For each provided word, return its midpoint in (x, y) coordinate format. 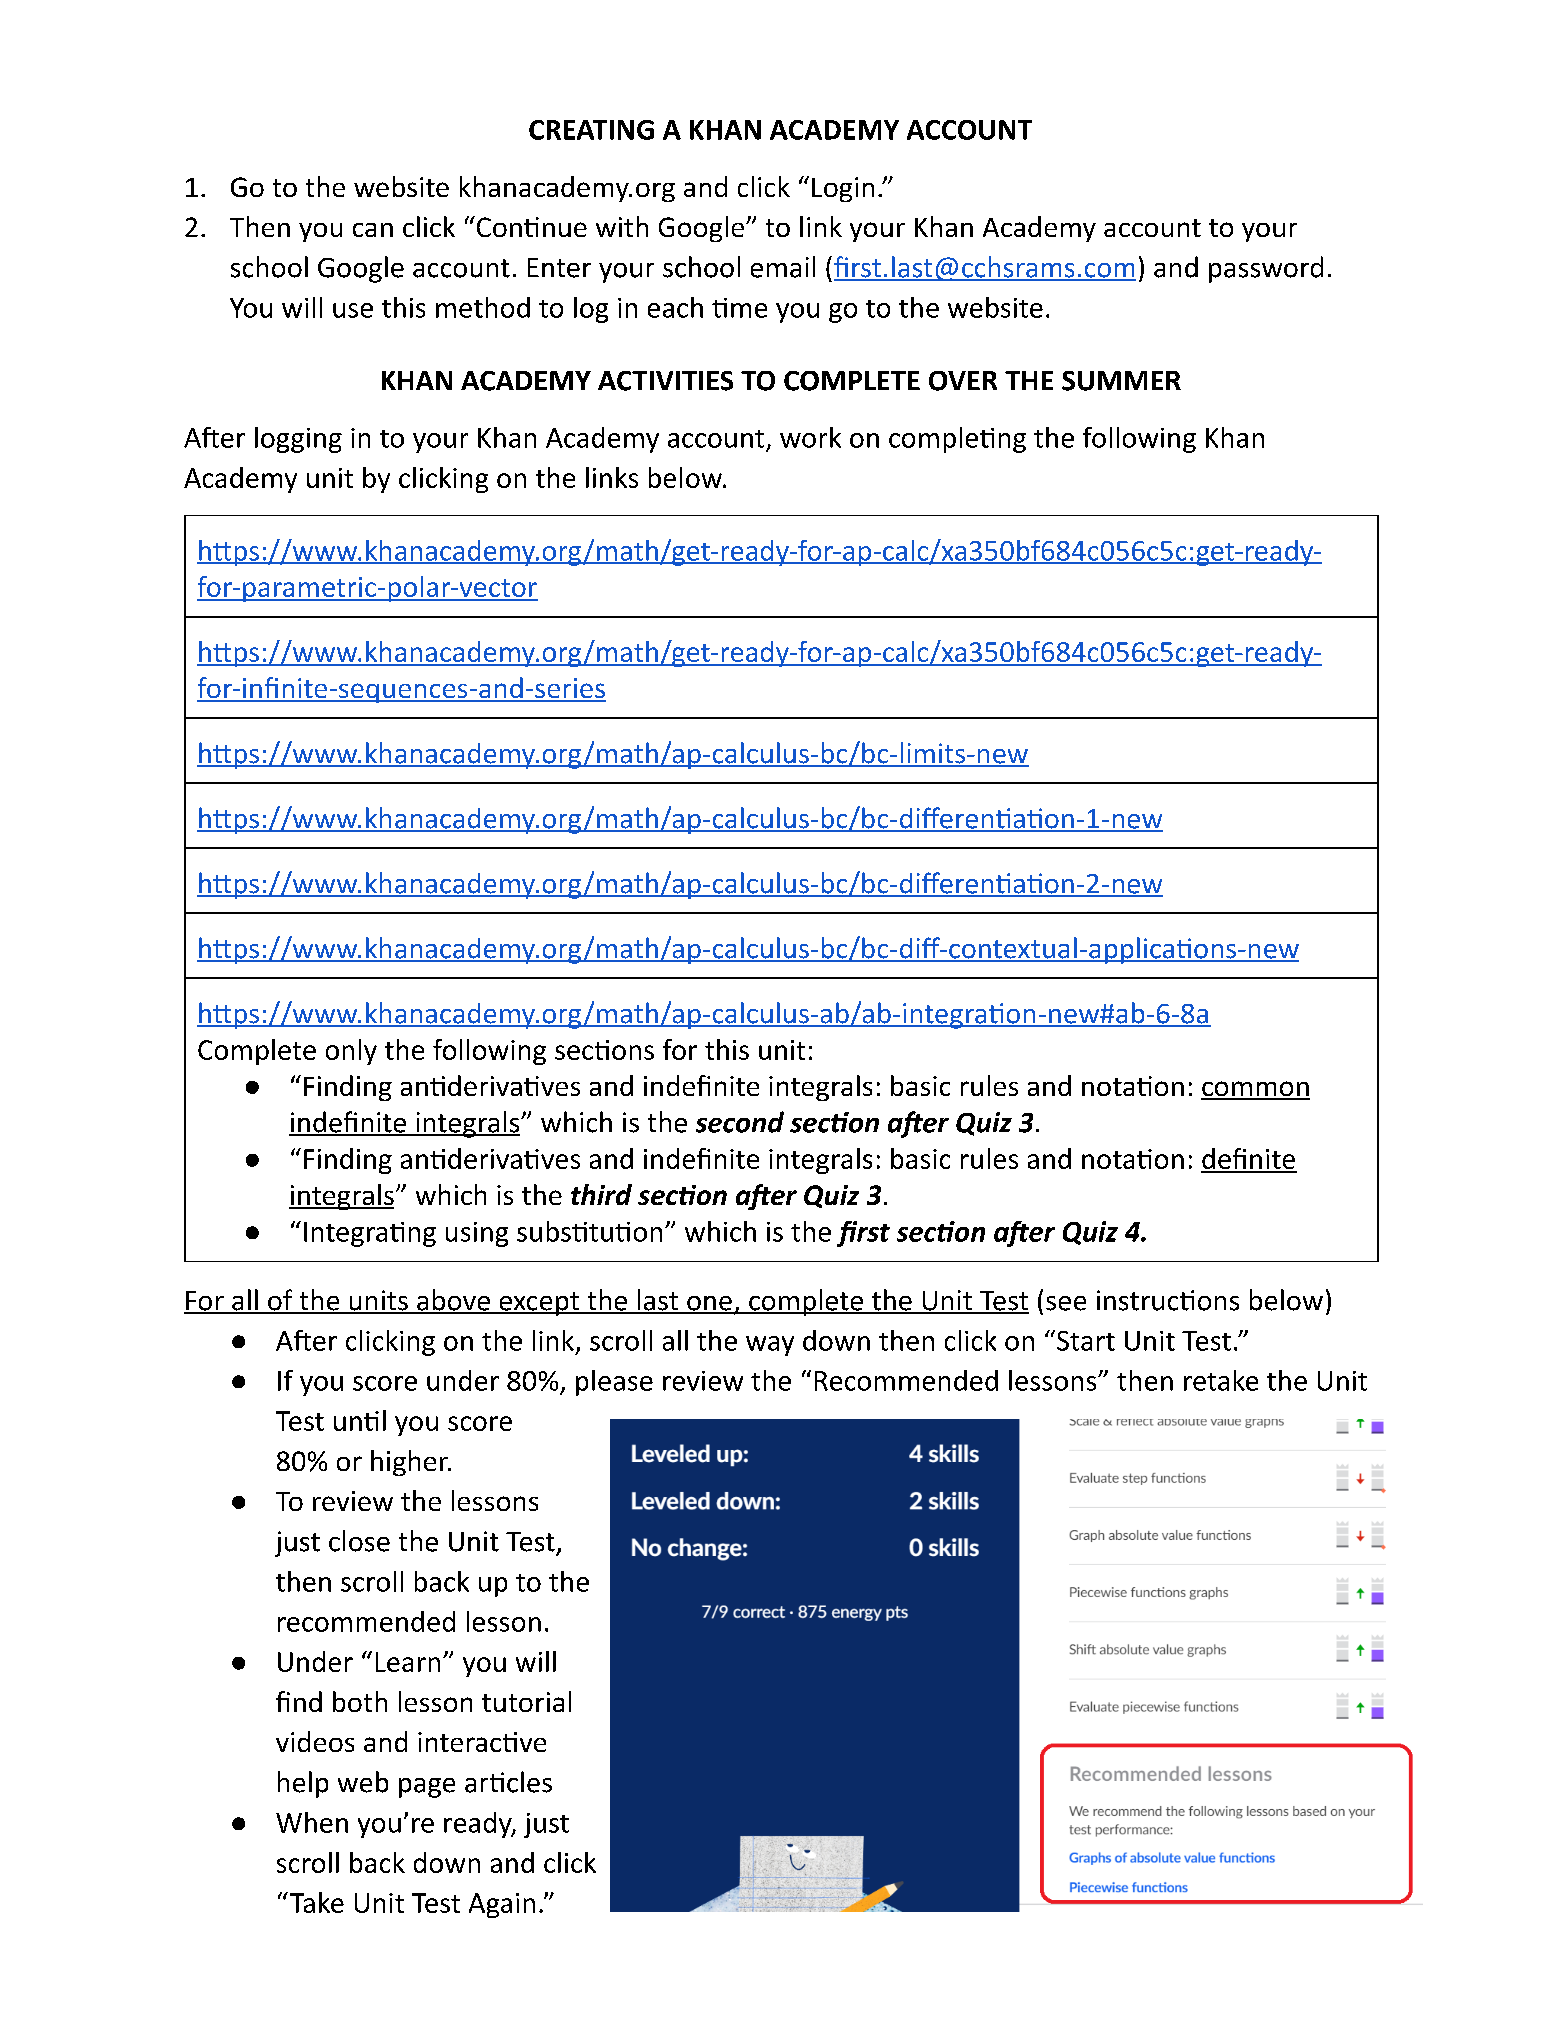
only (351, 1052)
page (427, 1788)
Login (843, 189)
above (453, 1301)
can (373, 230)
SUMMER (1121, 381)
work (810, 437)
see (1066, 1303)
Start (1084, 1340)
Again (502, 1905)
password (1266, 269)
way (770, 1346)
